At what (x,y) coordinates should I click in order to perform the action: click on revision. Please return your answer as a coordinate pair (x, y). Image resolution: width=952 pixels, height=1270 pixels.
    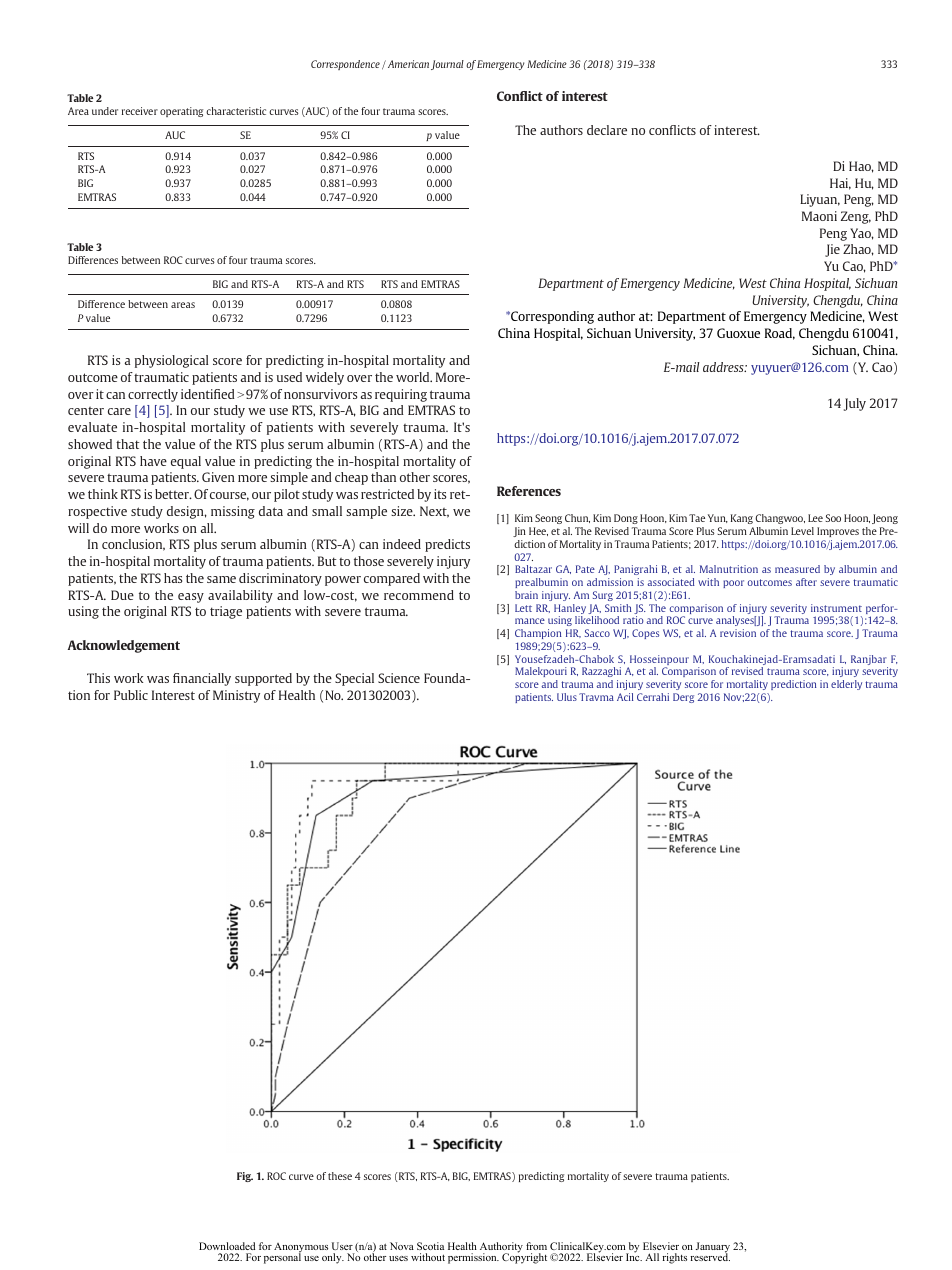
    Looking at the image, I should click on (738, 633).
